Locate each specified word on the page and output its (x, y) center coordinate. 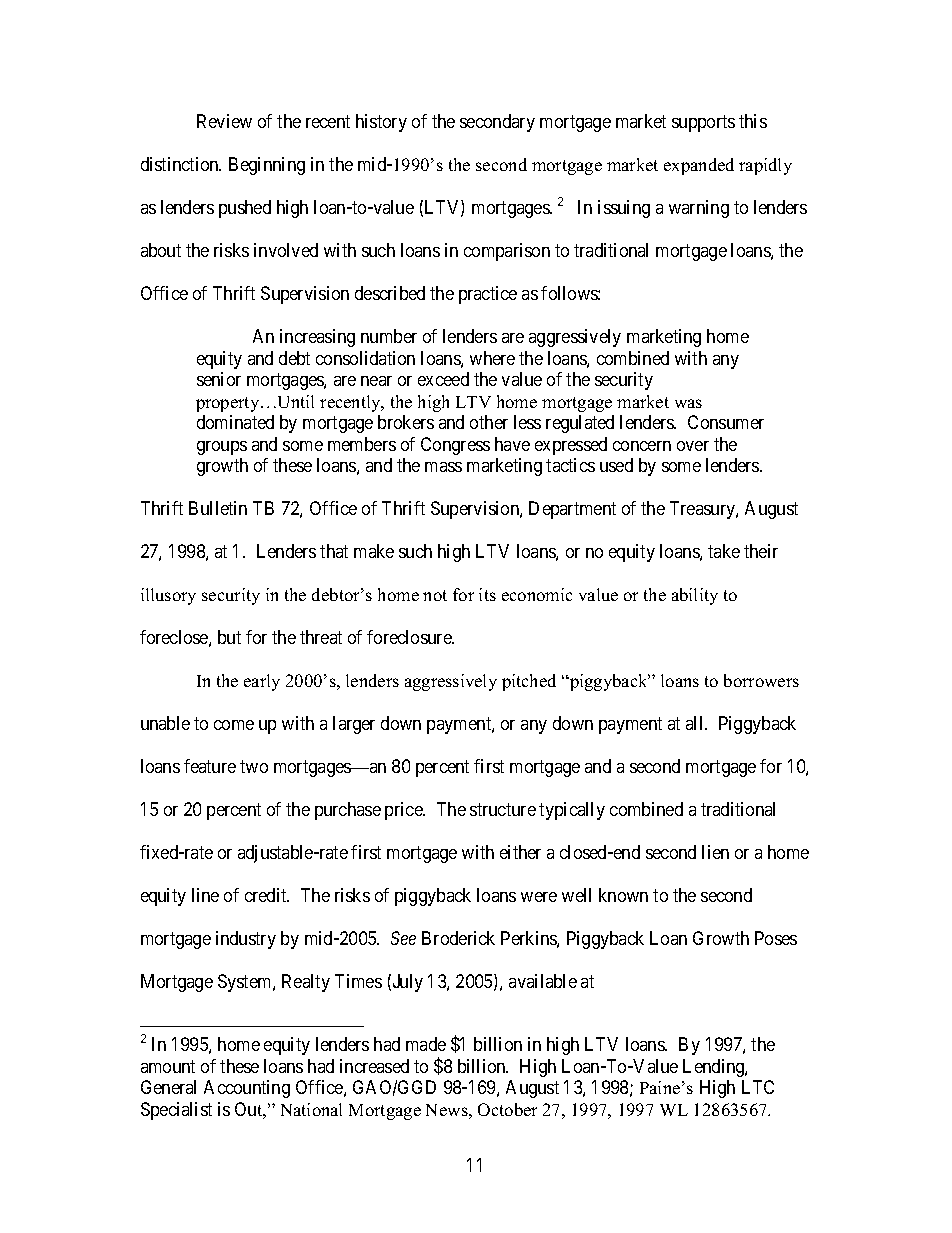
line (205, 895)
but (229, 637)
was (688, 403)
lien (715, 852)
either (520, 852)
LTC (758, 1087)
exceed (443, 379)
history (381, 123)
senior (219, 379)
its (487, 594)
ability (695, 596)
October (507, 1109)
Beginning (267, 166)
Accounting (247, 1089)
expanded (699, 166)
